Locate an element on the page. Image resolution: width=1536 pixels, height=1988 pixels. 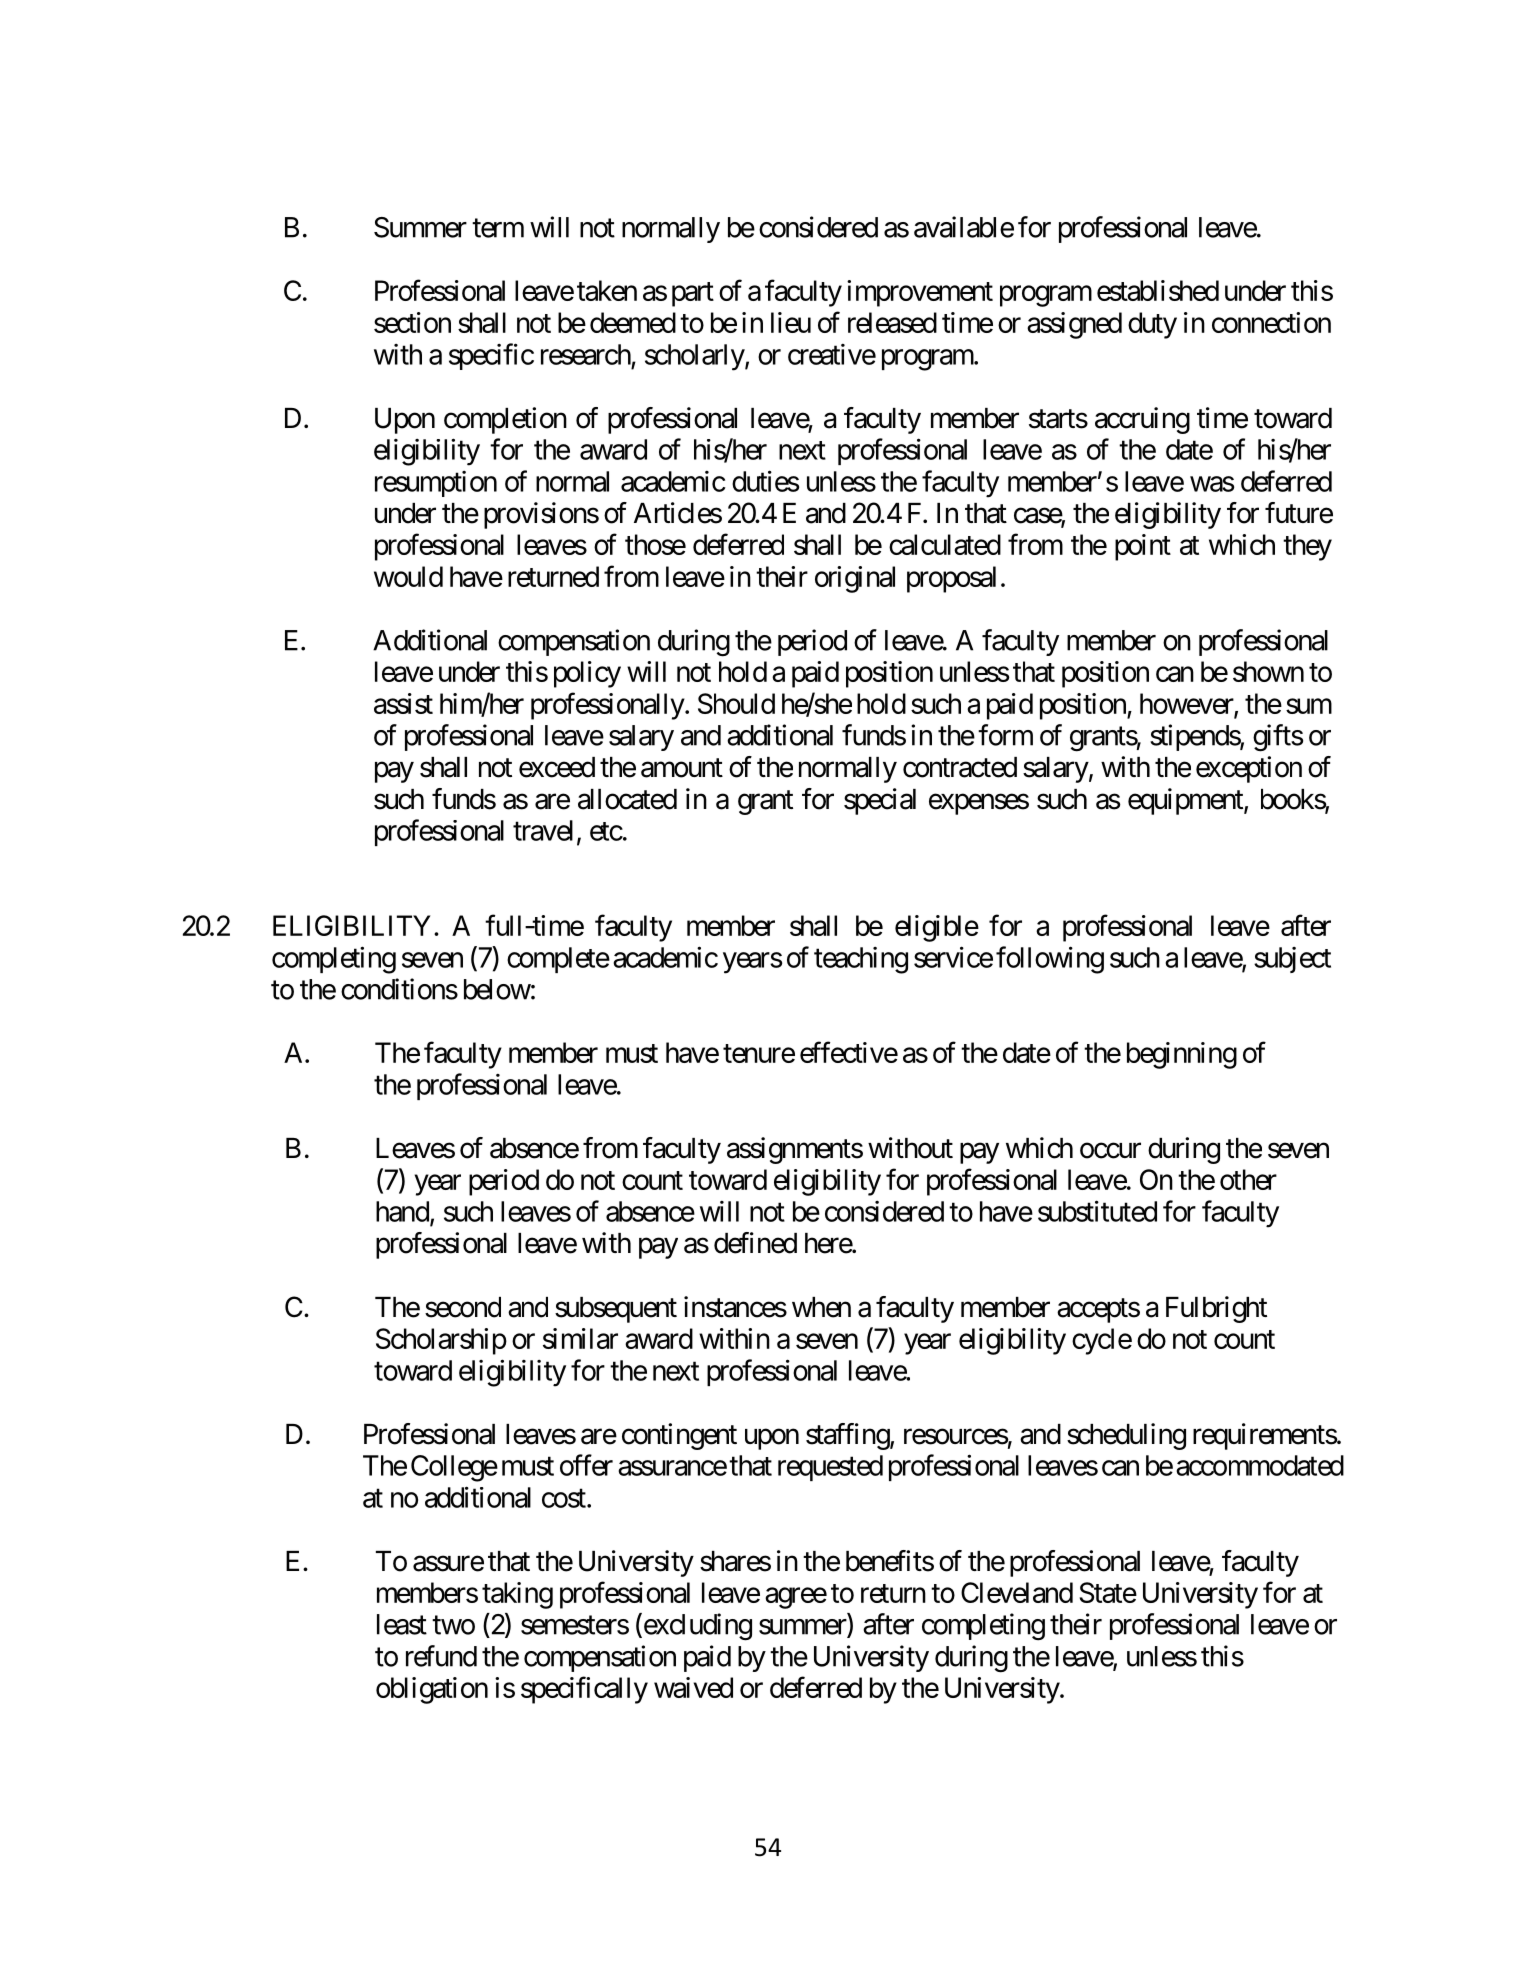
term is located at coordinates (498, 228).
